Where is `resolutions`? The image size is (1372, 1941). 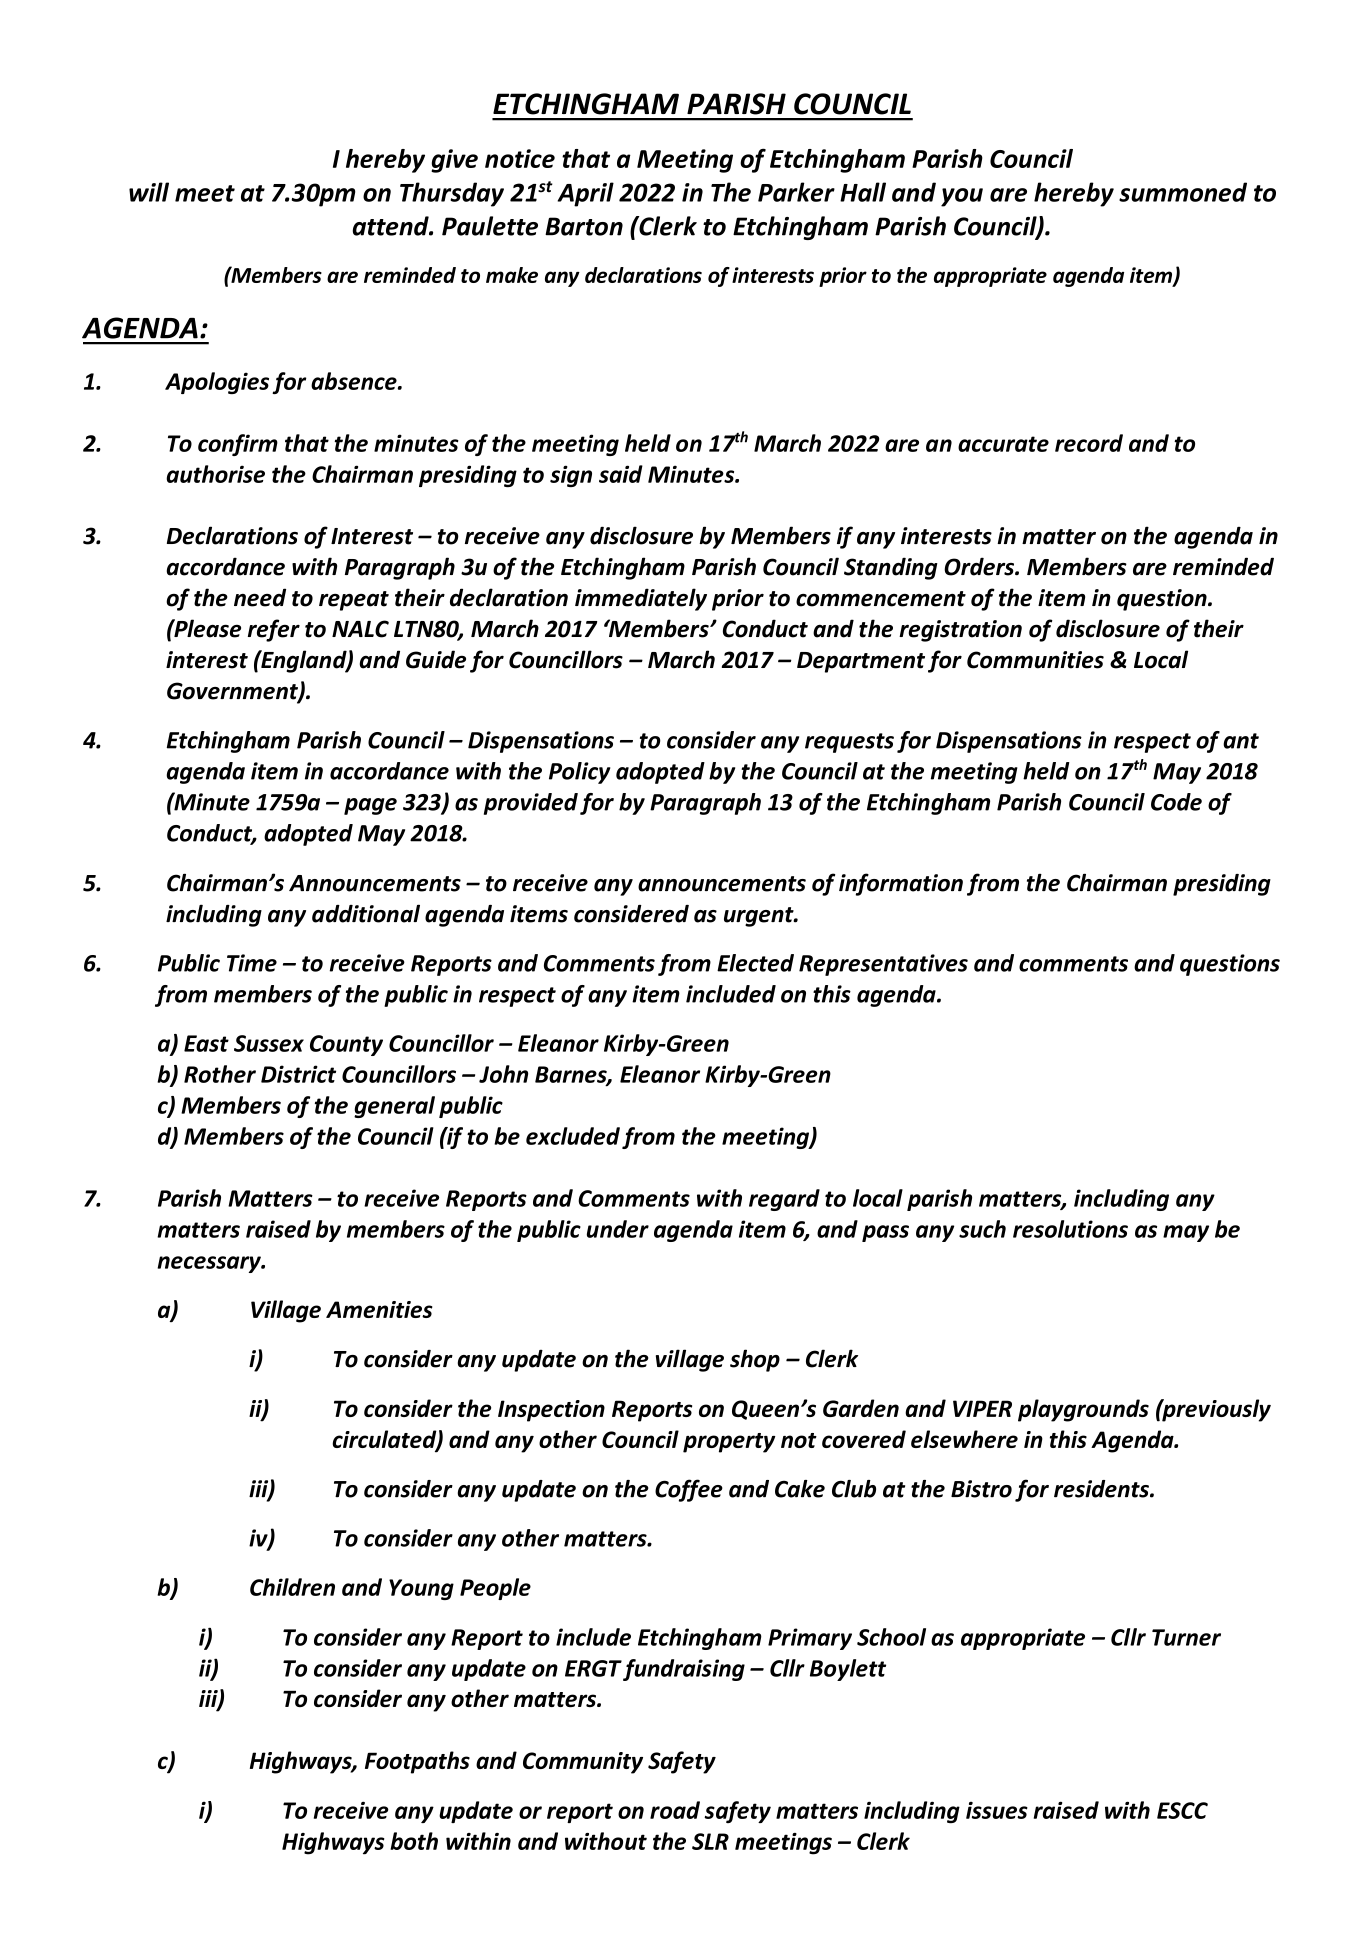 resolutions is located at coordinates (1070, 1229).
